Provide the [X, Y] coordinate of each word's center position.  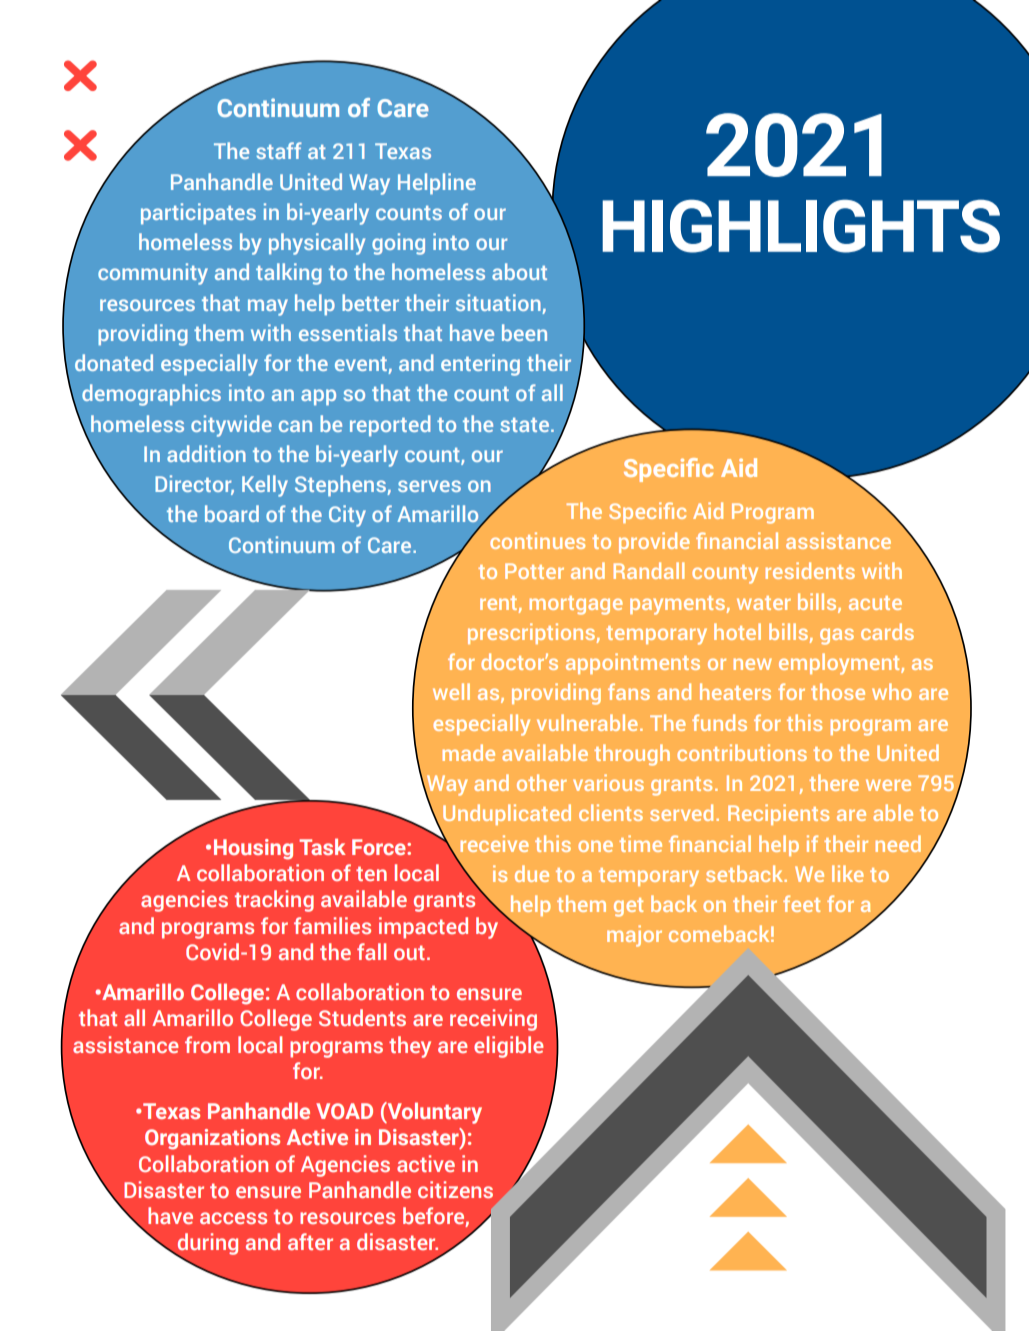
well [451, 691]
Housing [253, 849]
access [233, 1218]
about [519, 271]
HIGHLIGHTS [801, 226]
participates [198, 214]
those [838, 691]
